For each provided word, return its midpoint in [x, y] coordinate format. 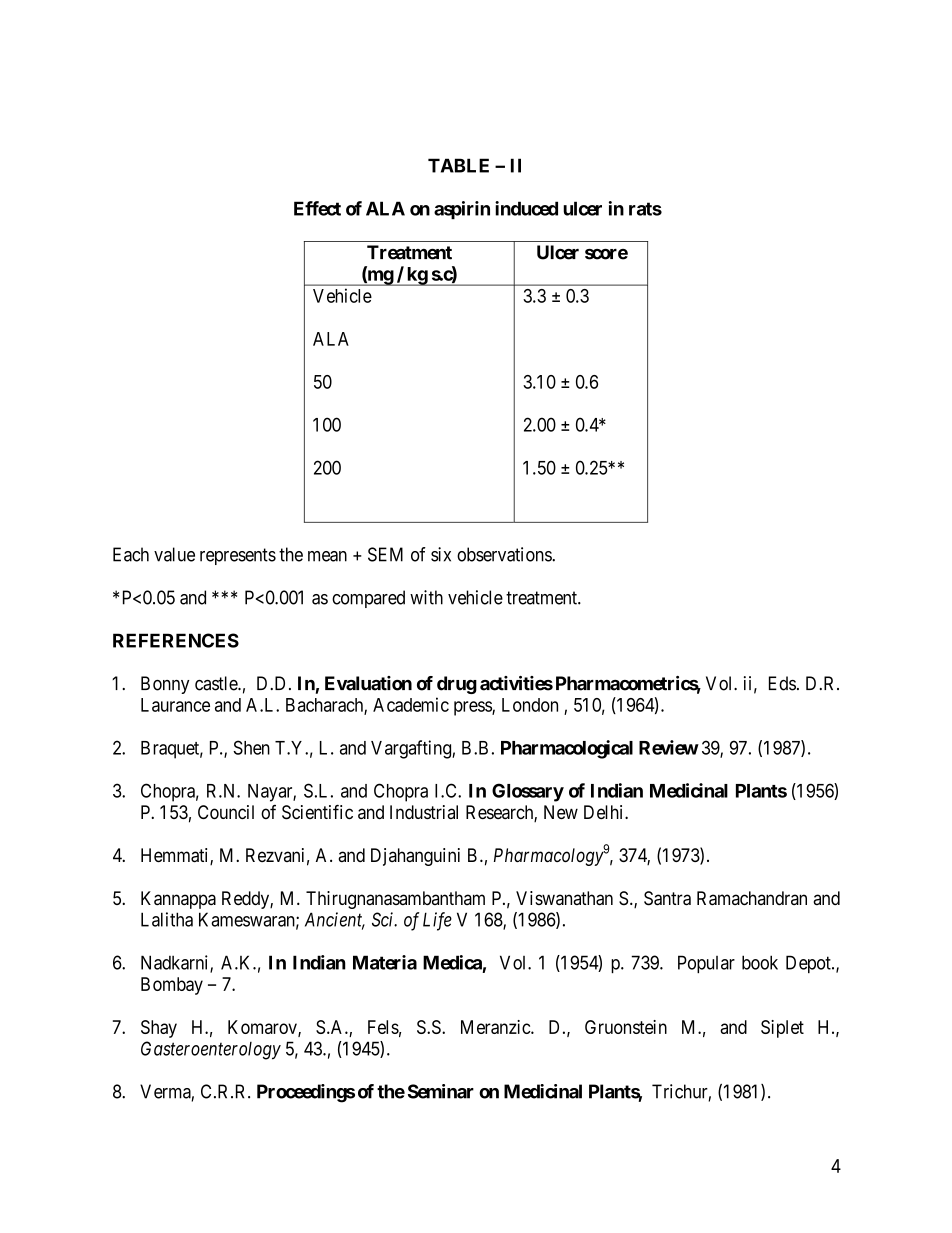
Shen [251, 747]
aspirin [462, 210]
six [441, 554]
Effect [317, 208]
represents [238, 556]
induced [526, 208]
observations [505, 554]
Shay [159, 1029]
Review [669, 747]
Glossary [528, 792]
